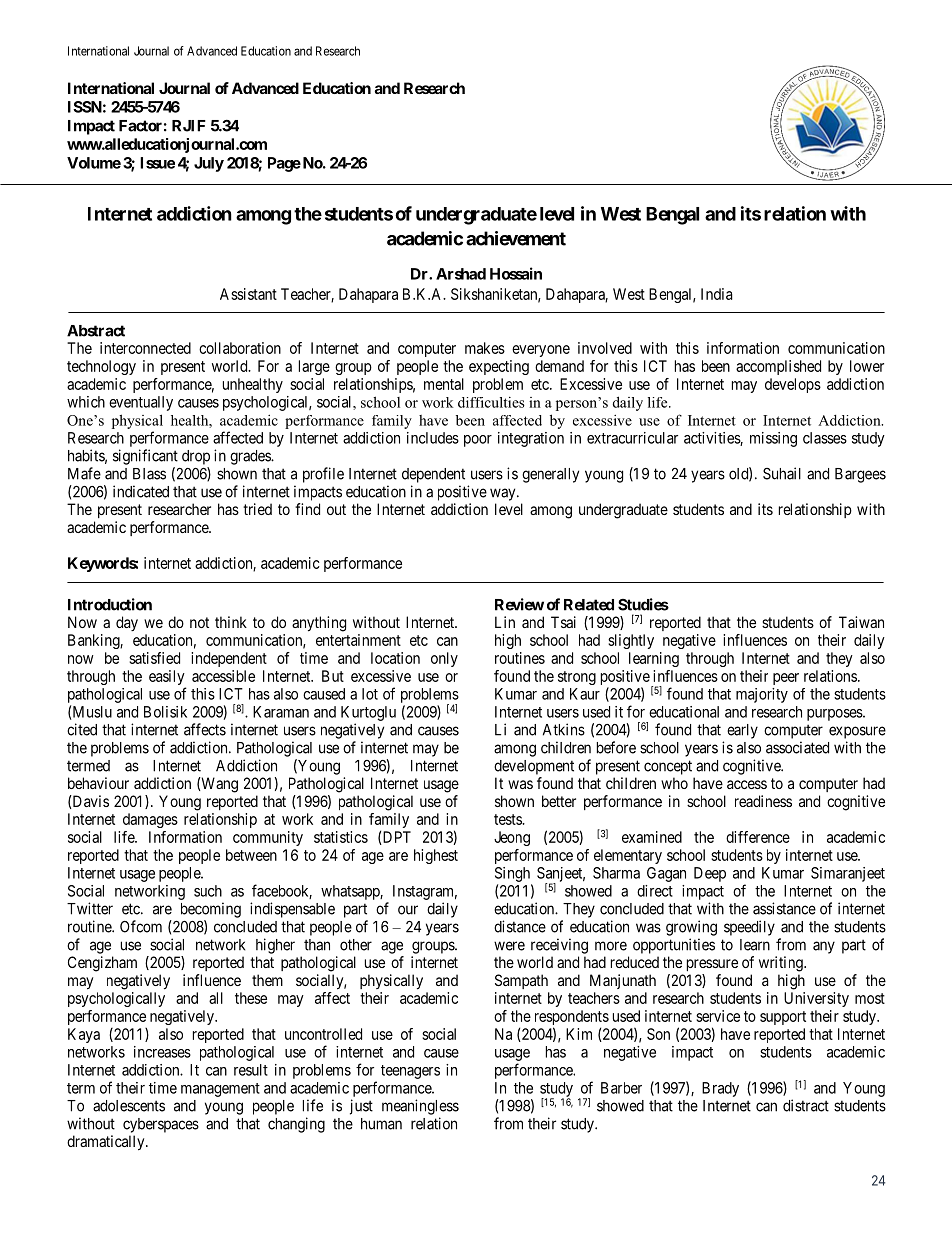 The width and height of the screenshot is (952, 1233). Describe the element at coordinates (516, 238) in the screenshot. I see `achievement` at that location.
